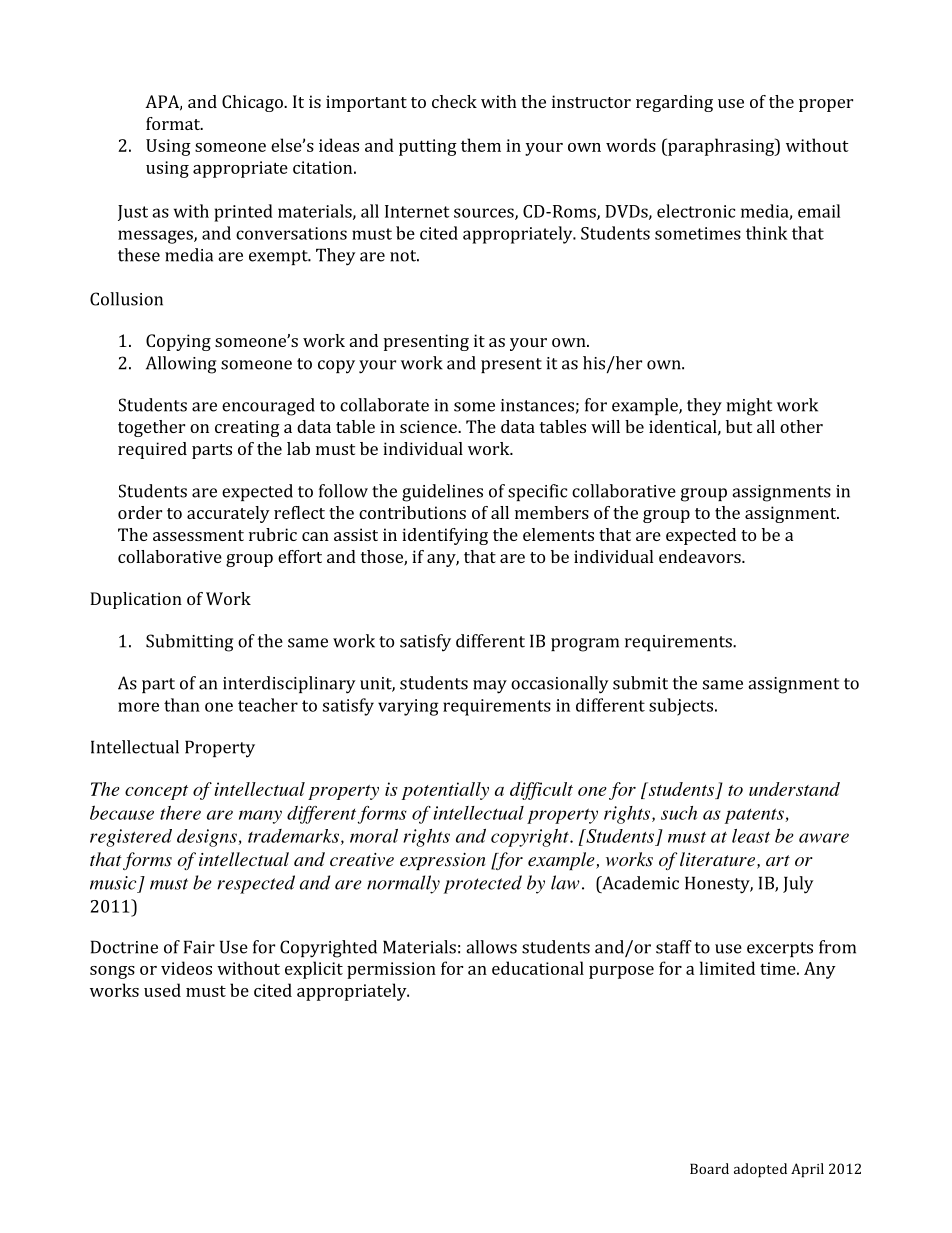  I want to click on many, so click(260, 817).
